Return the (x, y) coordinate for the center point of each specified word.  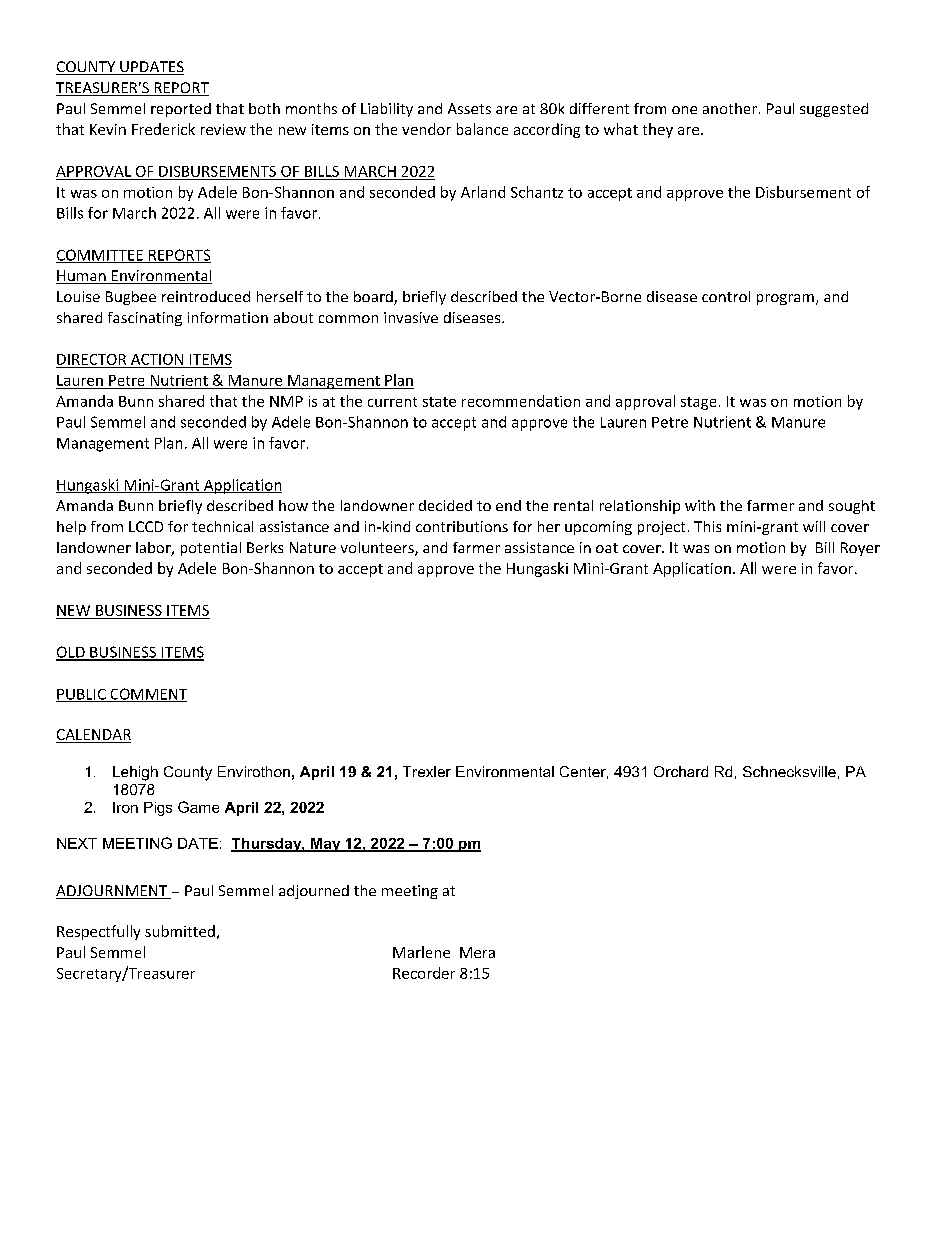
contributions (462, 526)
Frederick (163, 129)
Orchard (681, 771)
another (730, 108)
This (707, 526)
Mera (477, 952)
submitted (180, 931)
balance (482, 129)
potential (211, 549)
